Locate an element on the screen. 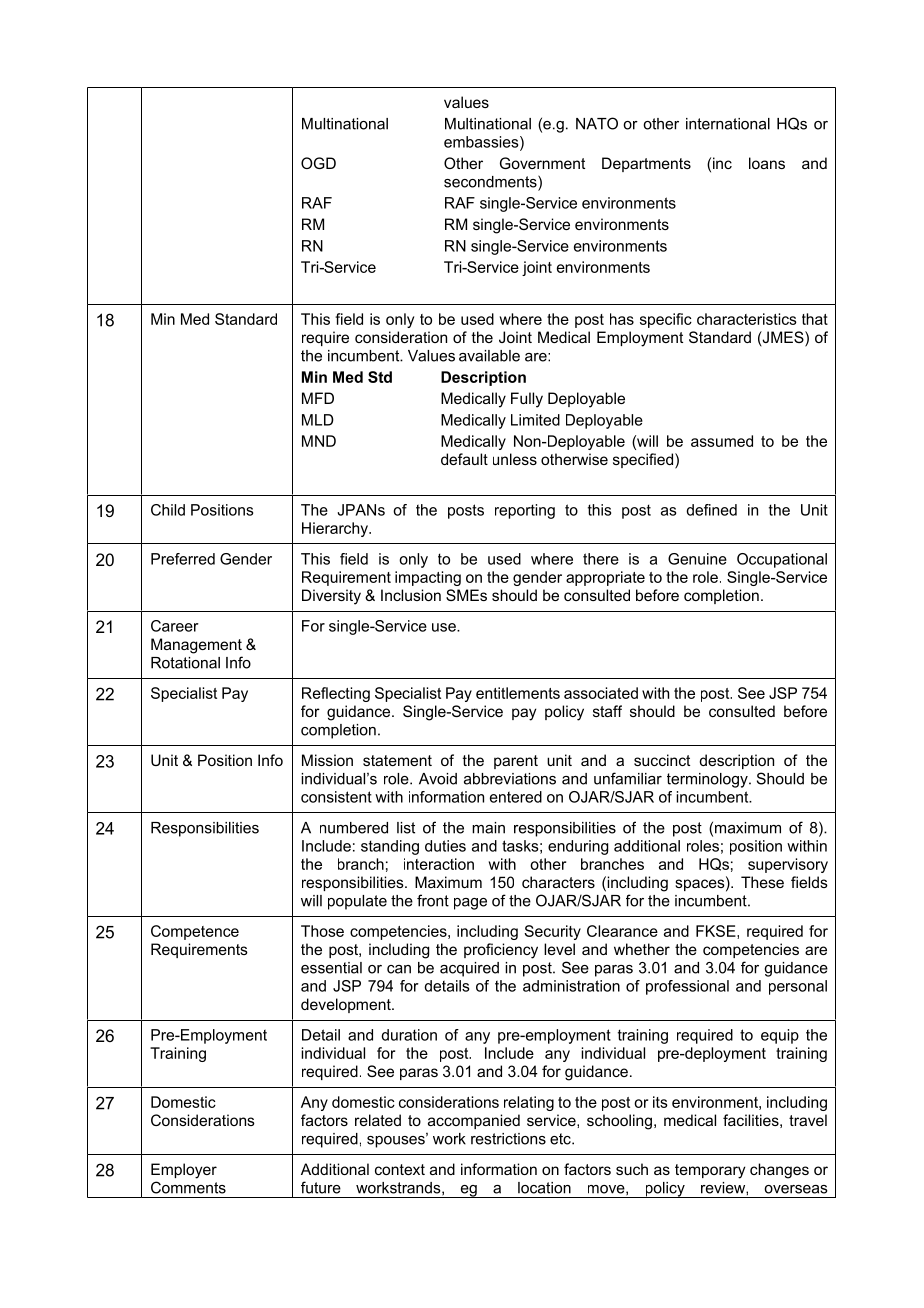 The image size is (924, 1308). main is located at coordinates (488, 828).
